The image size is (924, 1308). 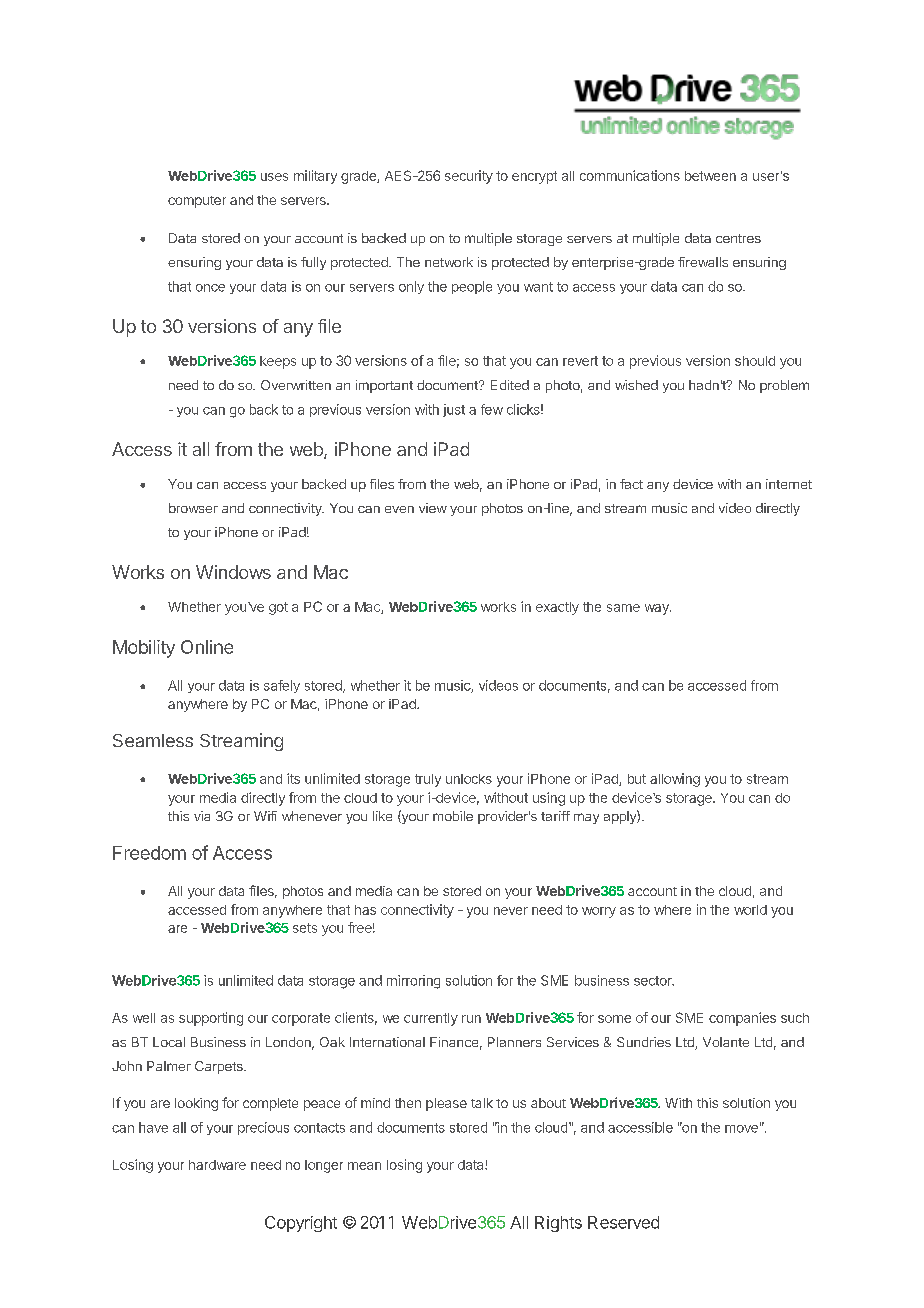 I want to click on allowing, so click(x=675, y=780).
